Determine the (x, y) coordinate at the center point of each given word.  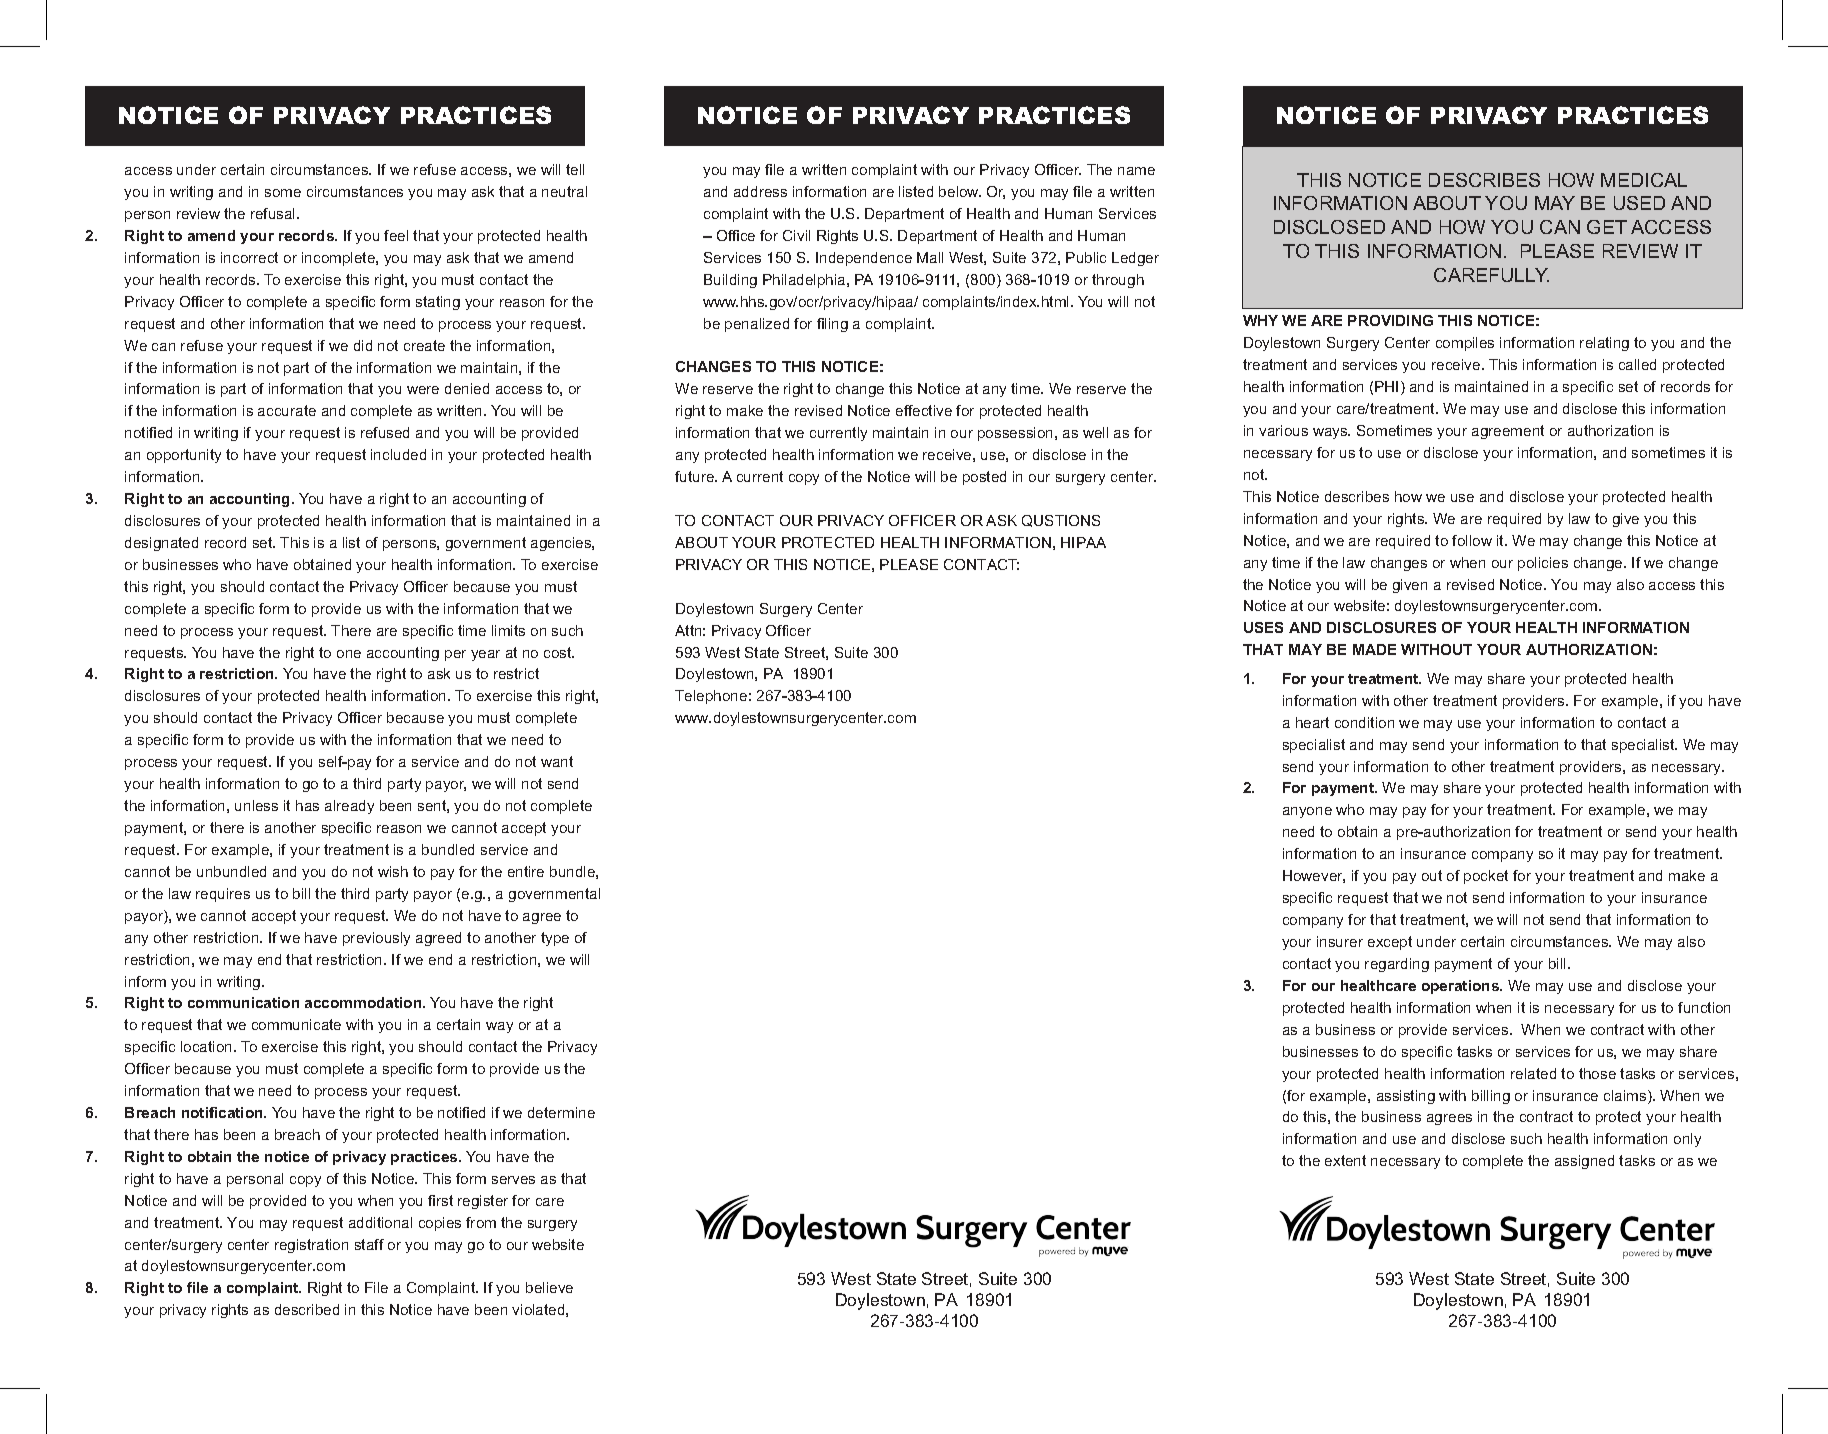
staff (369, 1244)
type (555, 939)
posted (984, 478)
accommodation (364, 1002)
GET (1607, 227)
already (349, 807)
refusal (274, 213)
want (557, 761)
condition (1364, 722)
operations (1461, 987)
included (398, 454)
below (960, 191)
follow (1472, 540)
